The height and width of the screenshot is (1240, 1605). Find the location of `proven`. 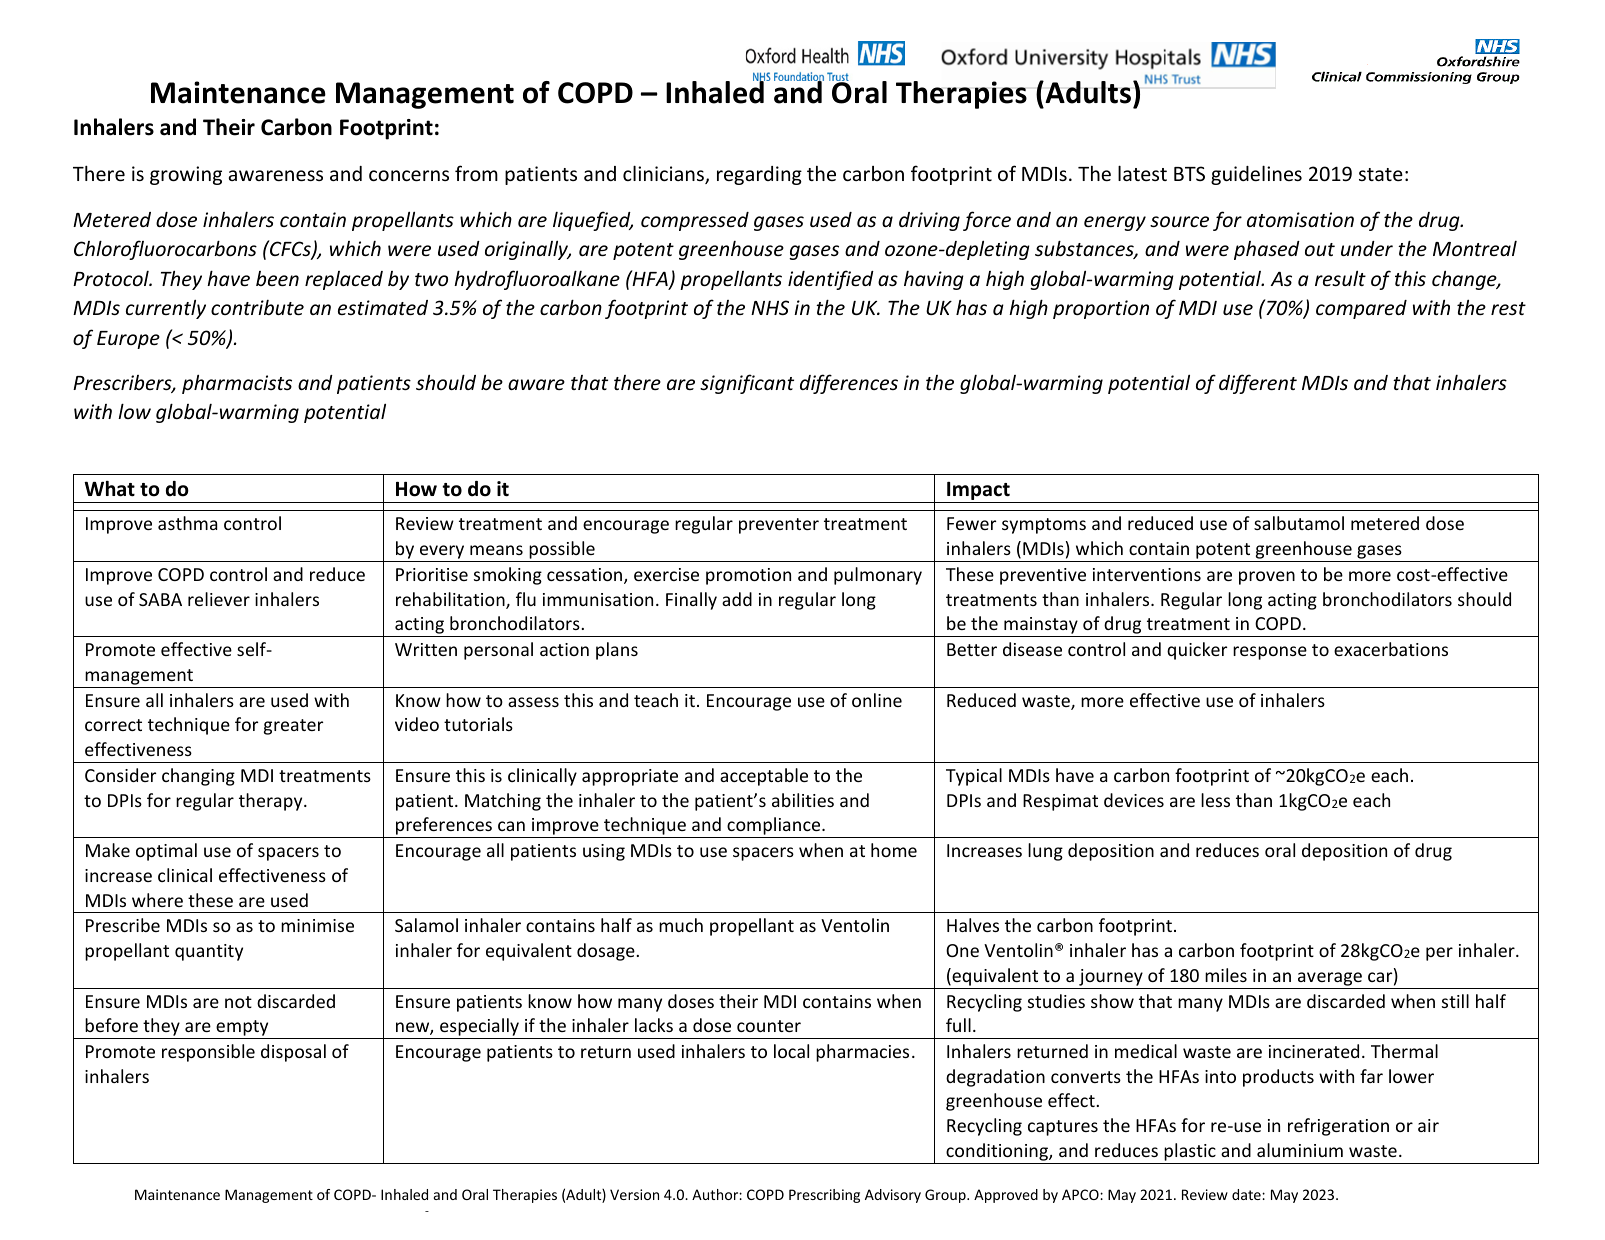

proven is located at coordinates (1267, 578).
